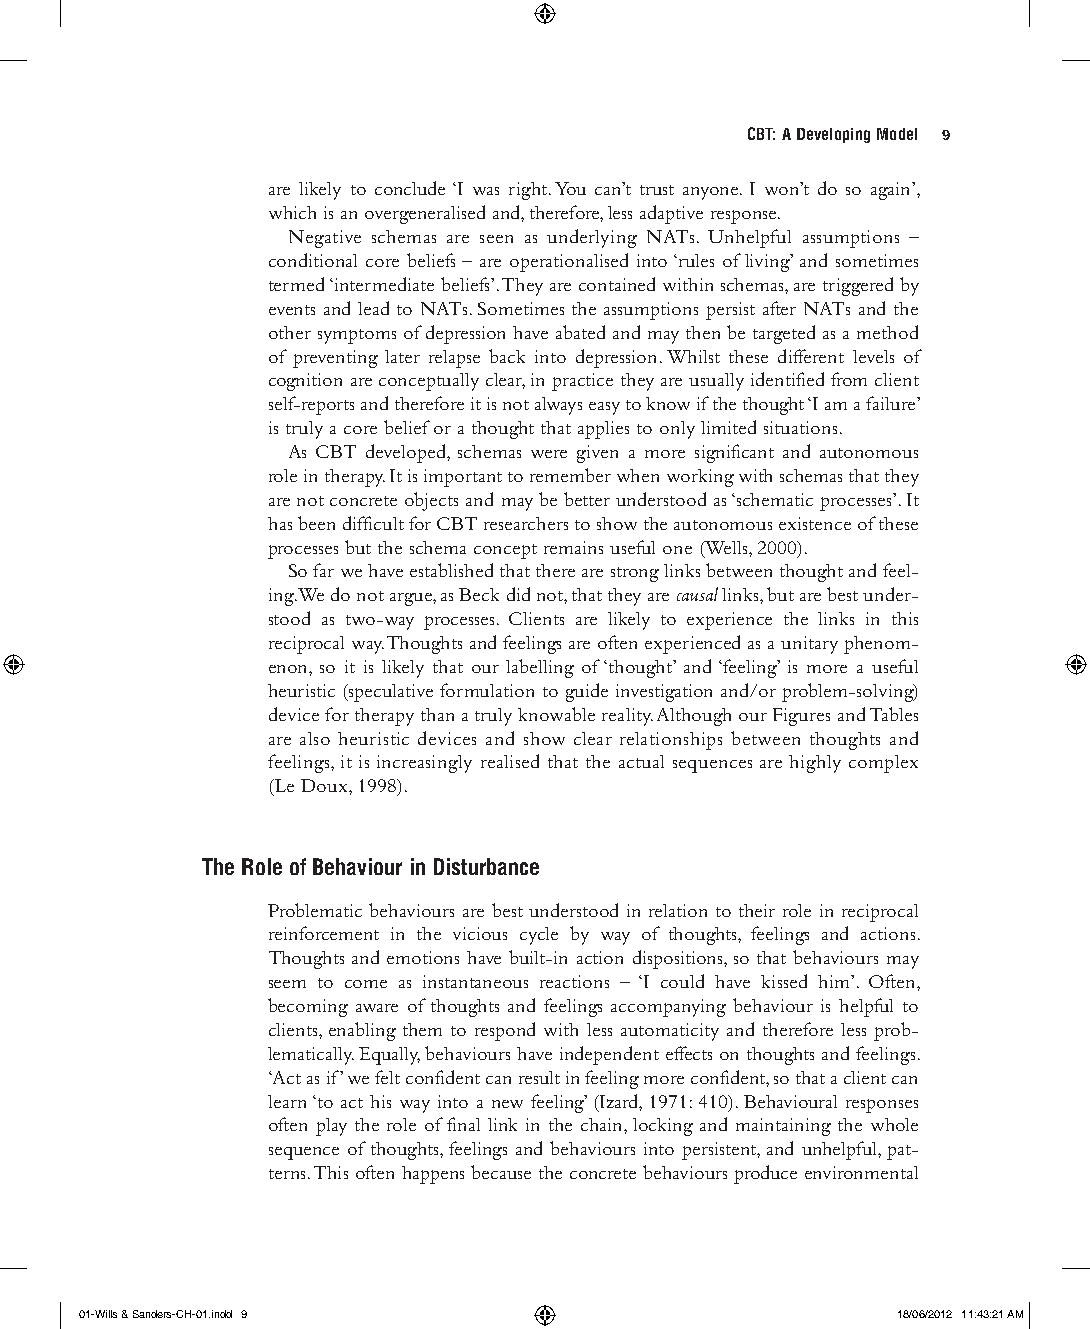 The image size is (1090, 1329). I want to click on speculative, so click(390, 693).
